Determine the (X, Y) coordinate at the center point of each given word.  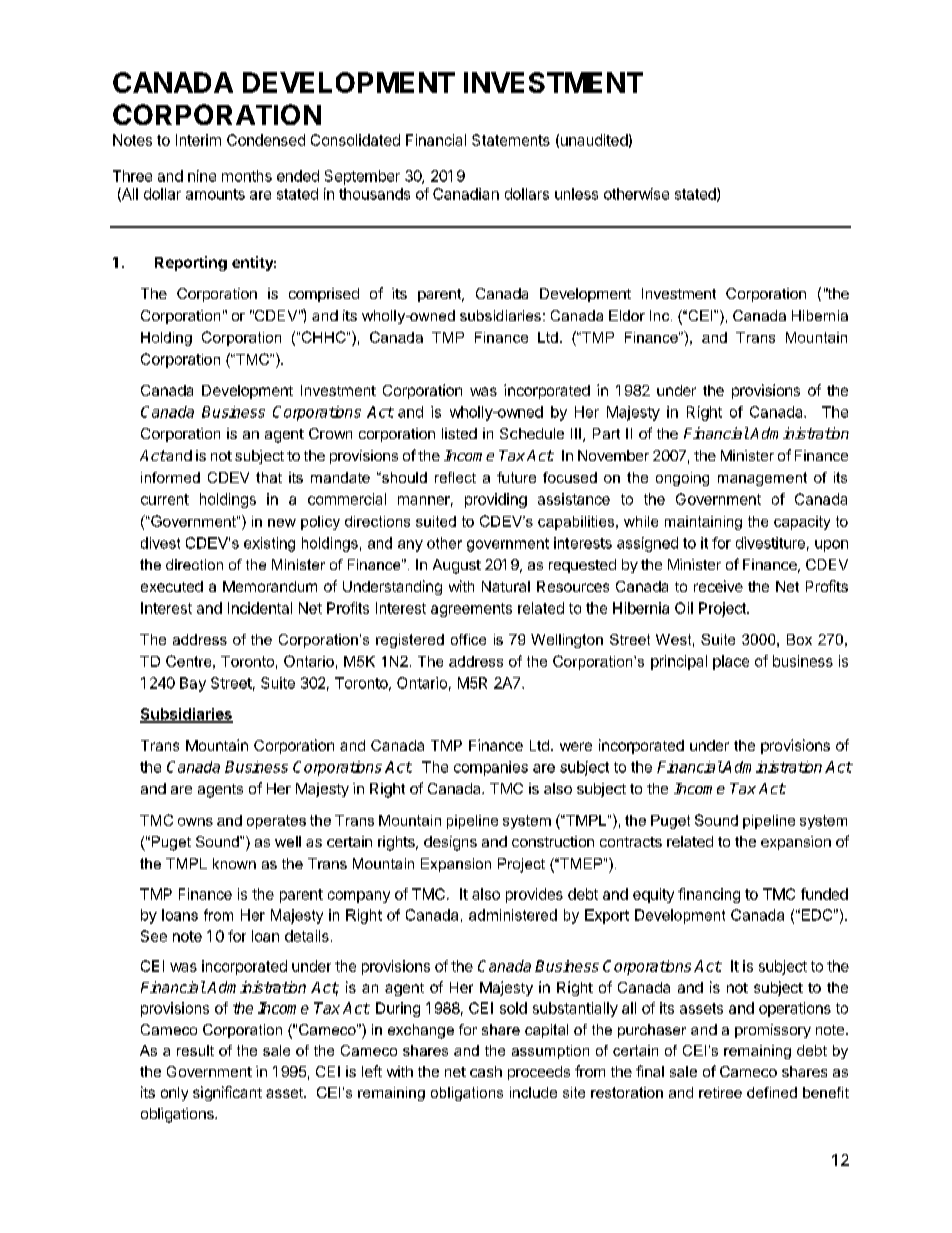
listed (459, 433)
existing (269, 544)
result (195, 1050)
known (234, 863)
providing (496, 500)
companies (491, 768)
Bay (193, 684)
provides (534, 895)
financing (709, 895)
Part (606, 433)
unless (576, 194)
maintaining (703, 523)
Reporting (191, 263)
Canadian (466, 194)
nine (202, 176)
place (731, 662)
